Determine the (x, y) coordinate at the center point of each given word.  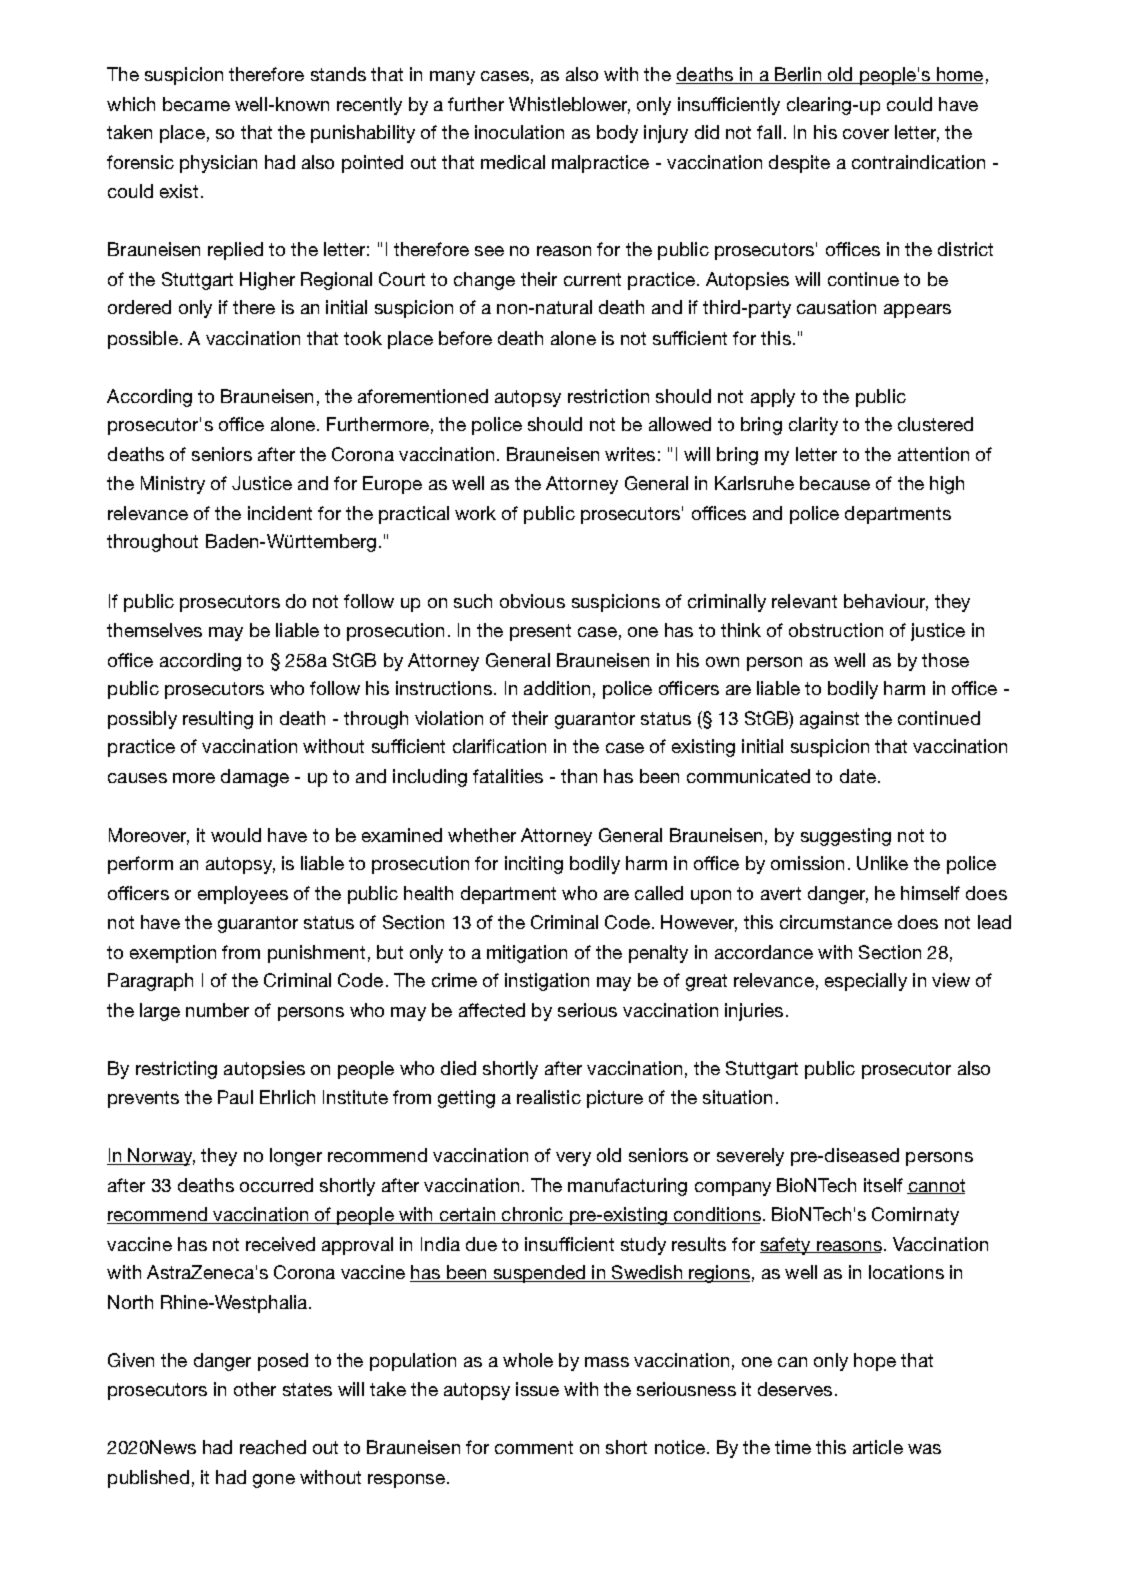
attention (933, 454)
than (579, 776)
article (878, 1447)
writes (630, 454)
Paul (235, 1097)
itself (883, 1185)
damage (255, 778)
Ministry (173, 485)
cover (866, 134)
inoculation (519, 132)
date (858, 776)
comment (534, 1447)
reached (273, 1447)
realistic (549, 1097)
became (196, 104)
